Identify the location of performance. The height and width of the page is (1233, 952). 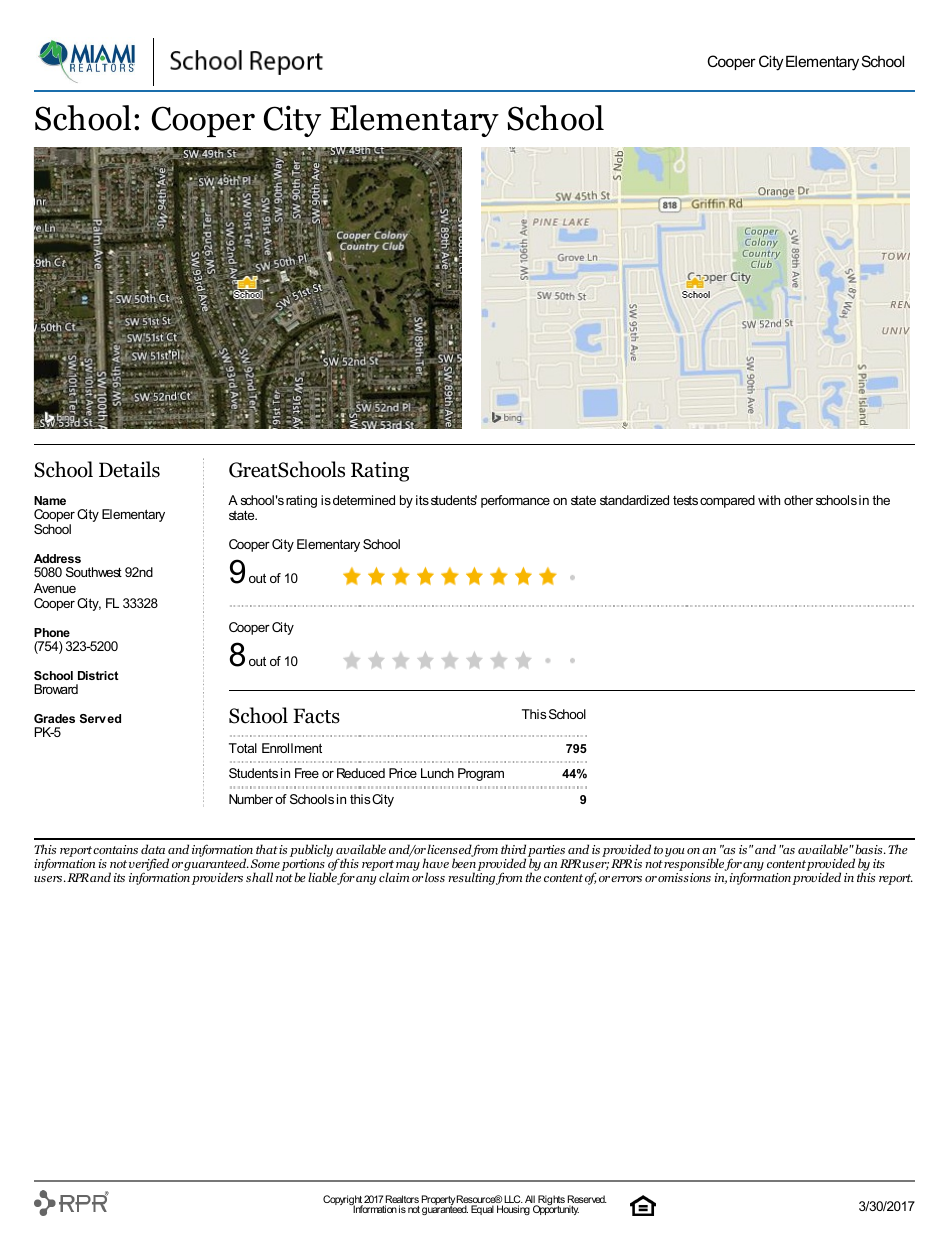
(515, 501).
